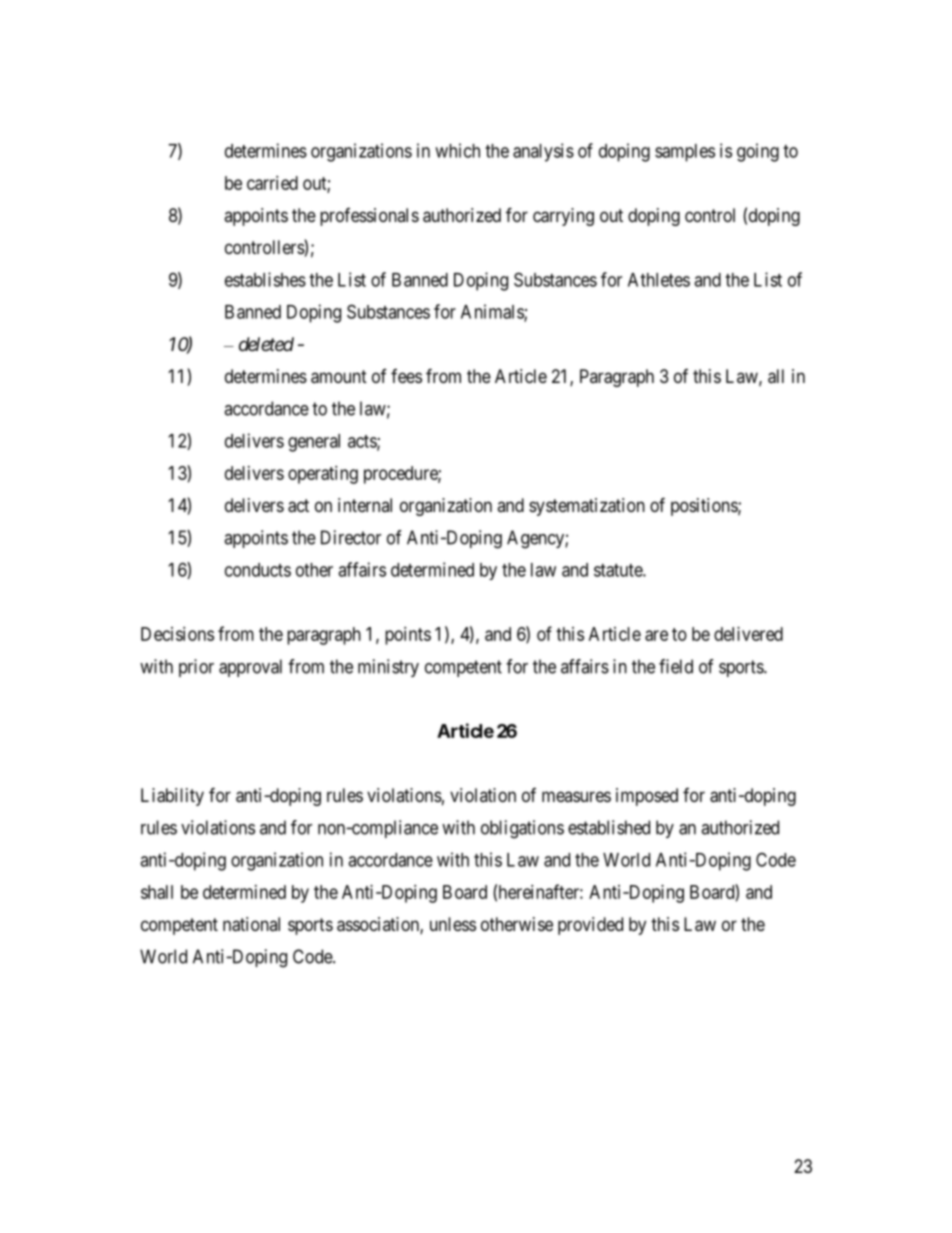  What do you see at coordinates (453, 924) in the document?
I see `unless` at bounding box center [453, 924].
